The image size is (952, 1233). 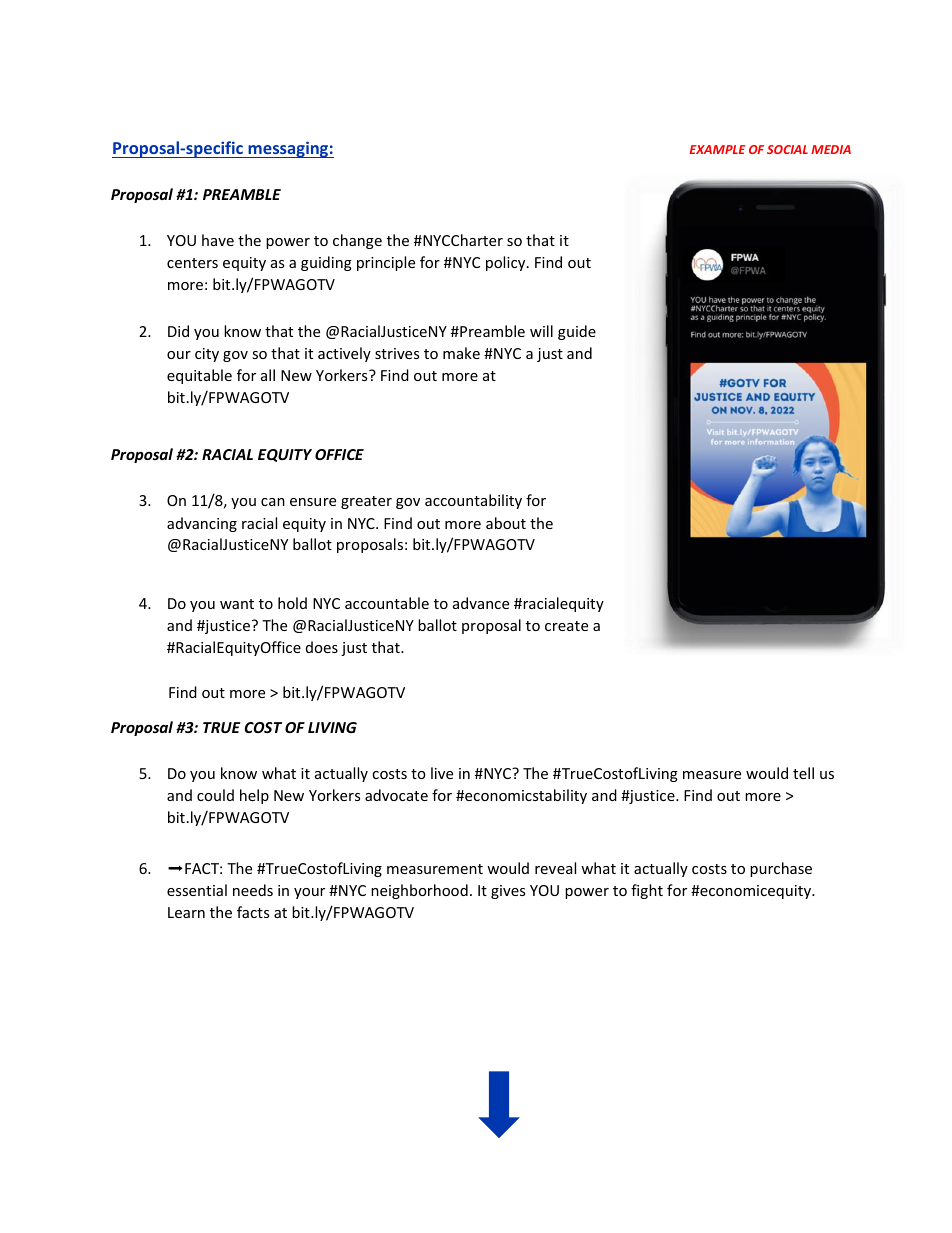 I want to click on city, so click(x=207, y=355).
